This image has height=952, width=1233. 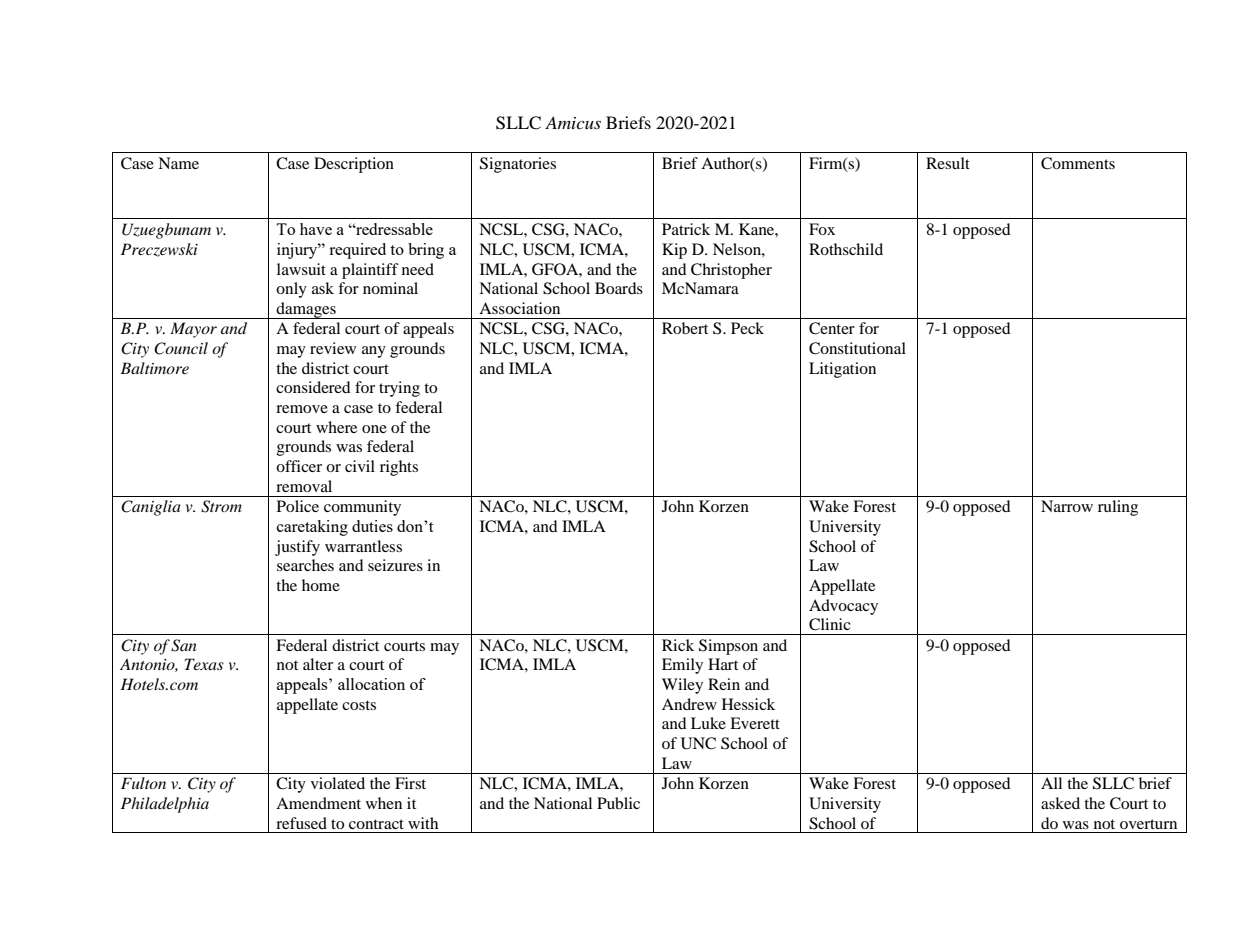 I want to click on Narrow, so click(x=1067, y=506).
